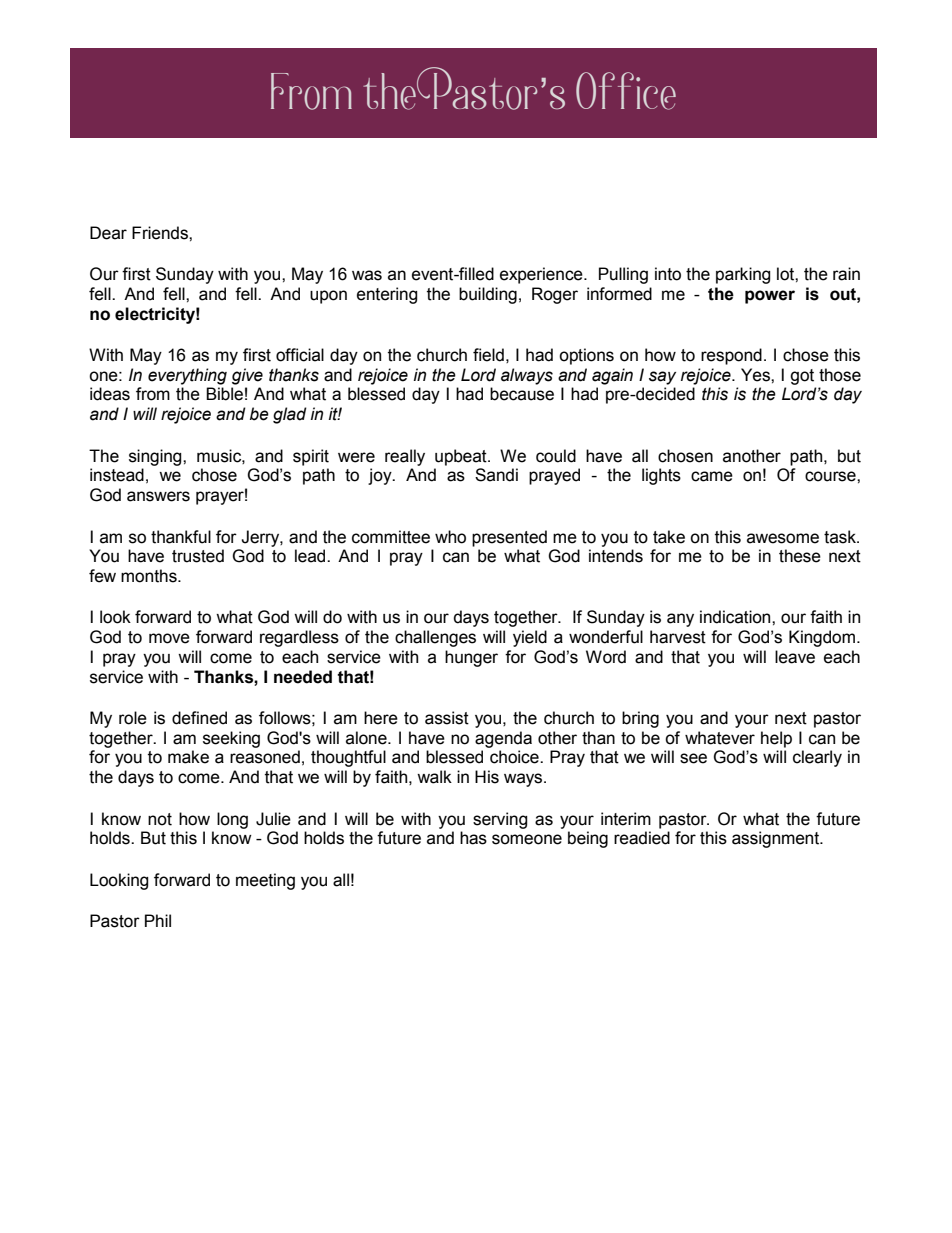 This screenshot has width=952, height=1233. I want to click on months, so click(150, 576).
